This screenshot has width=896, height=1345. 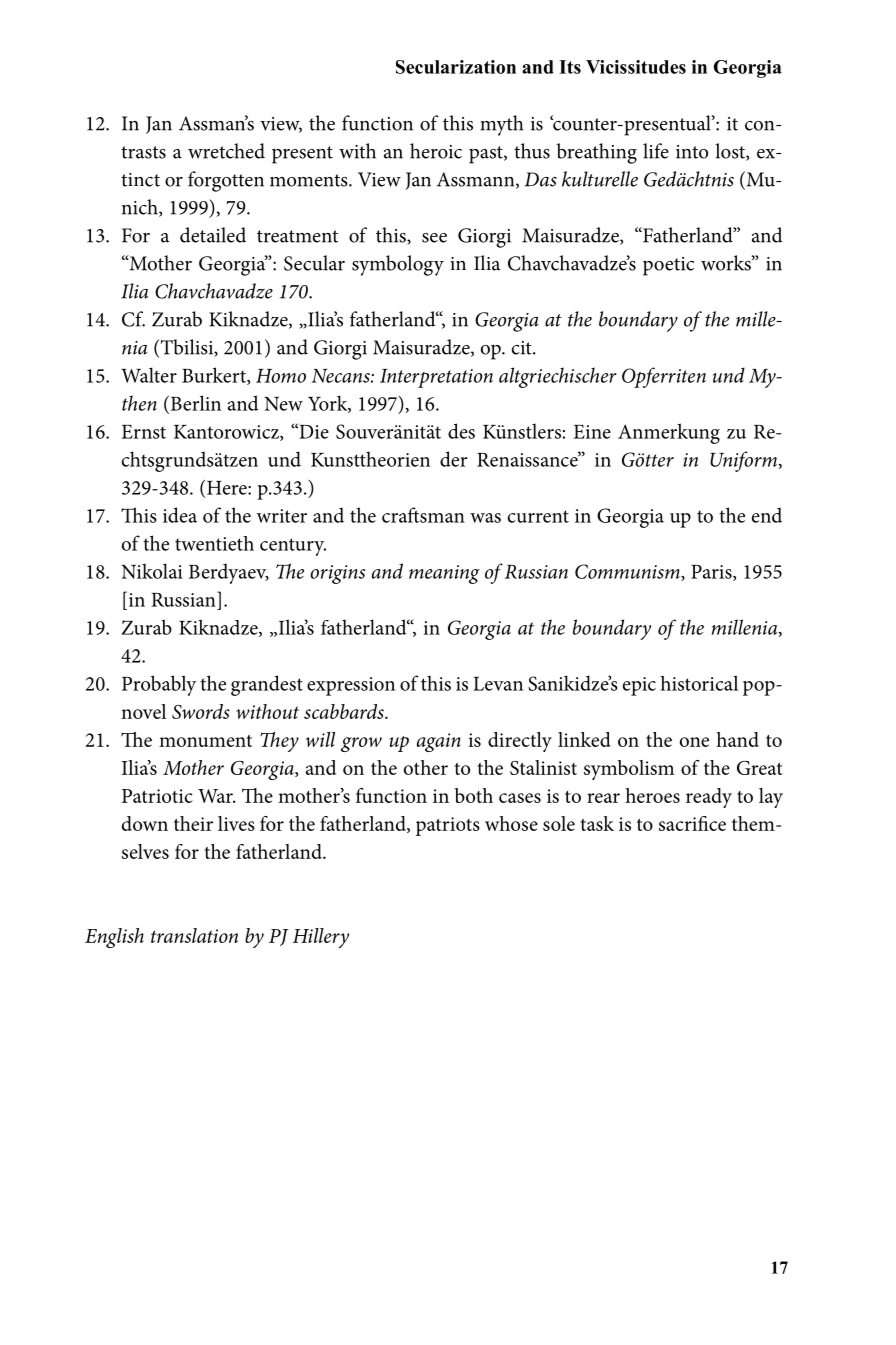 I want to click on Vicissitudes, so click(x=636, y=67).
